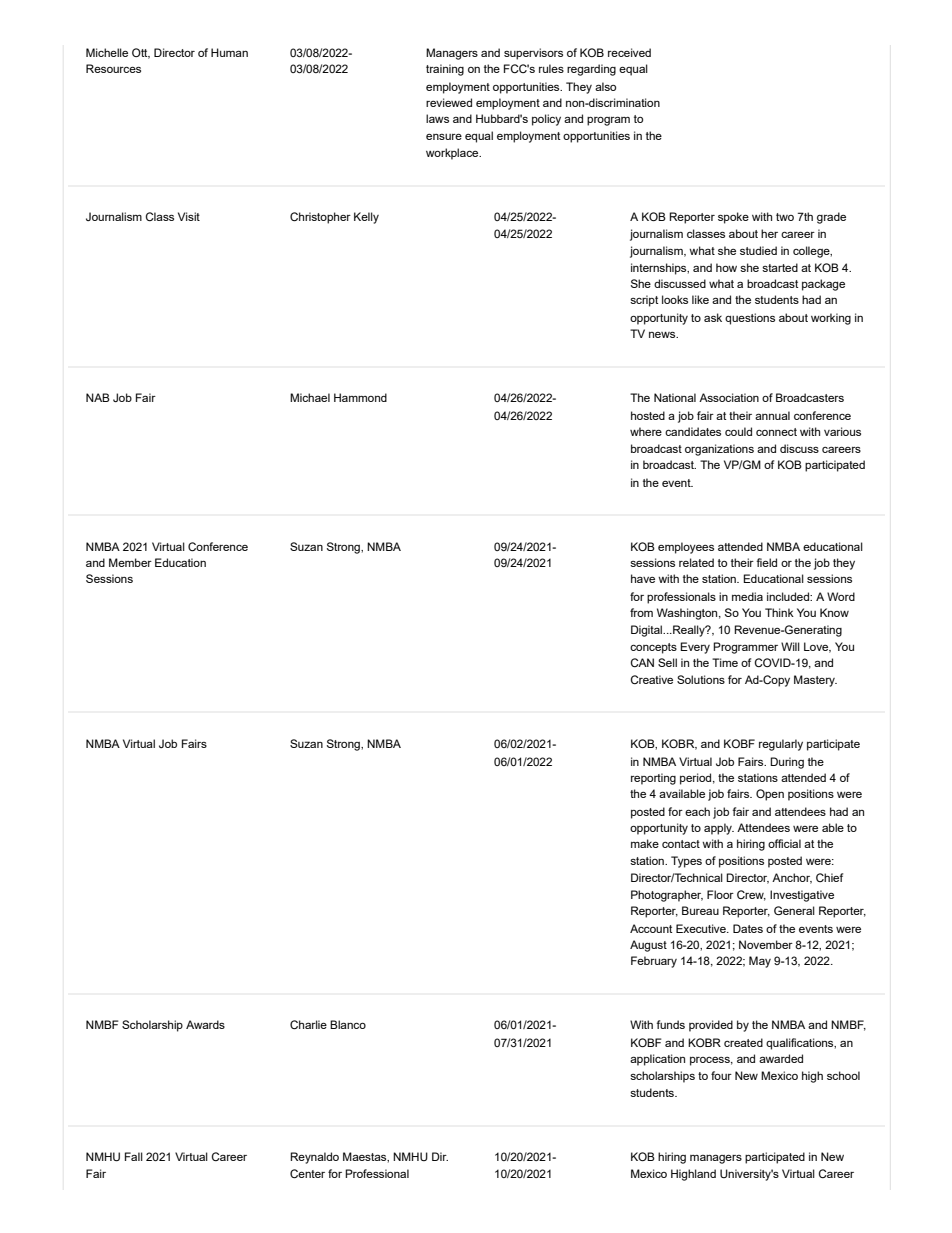  I want to click on Member, so click(130, 562).
